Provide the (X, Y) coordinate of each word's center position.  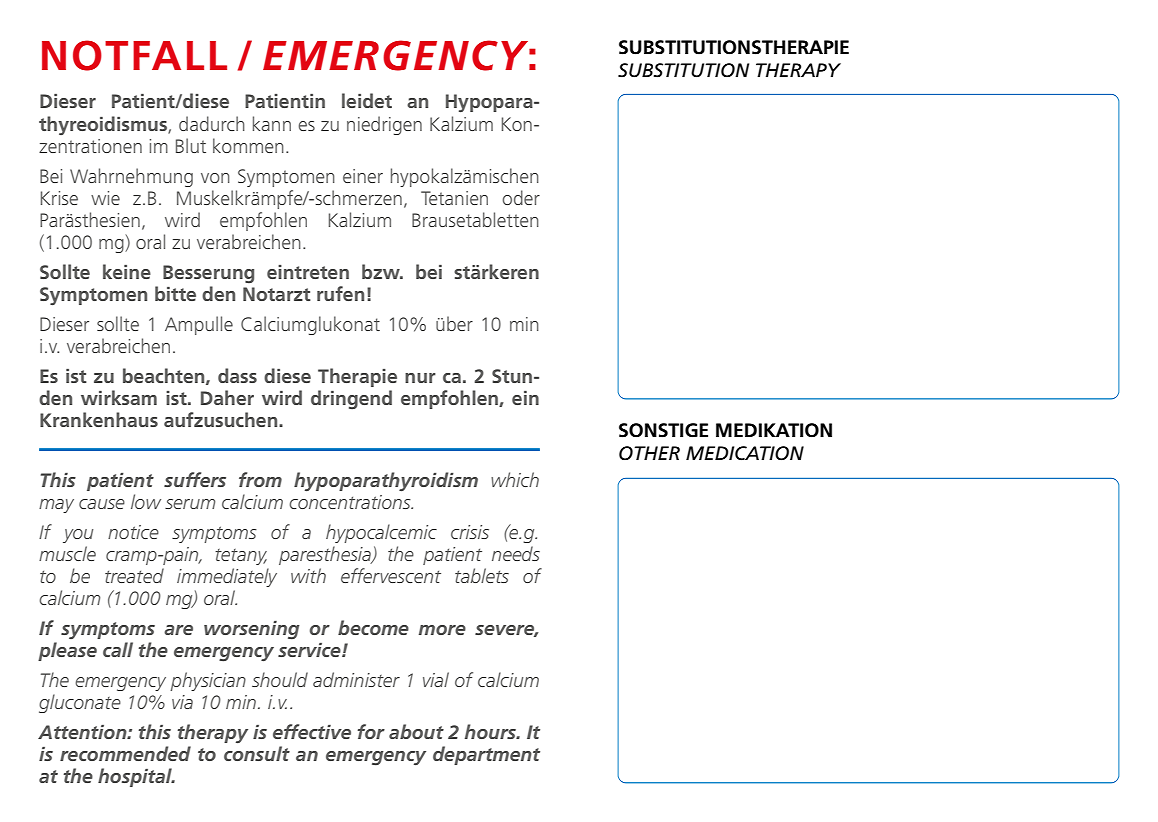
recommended (125, 753)
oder (521, 197)
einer (363, 176)
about (416, 731)
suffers (195, 479)
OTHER (649, 453)
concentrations (351, 502)
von (215, 178)
